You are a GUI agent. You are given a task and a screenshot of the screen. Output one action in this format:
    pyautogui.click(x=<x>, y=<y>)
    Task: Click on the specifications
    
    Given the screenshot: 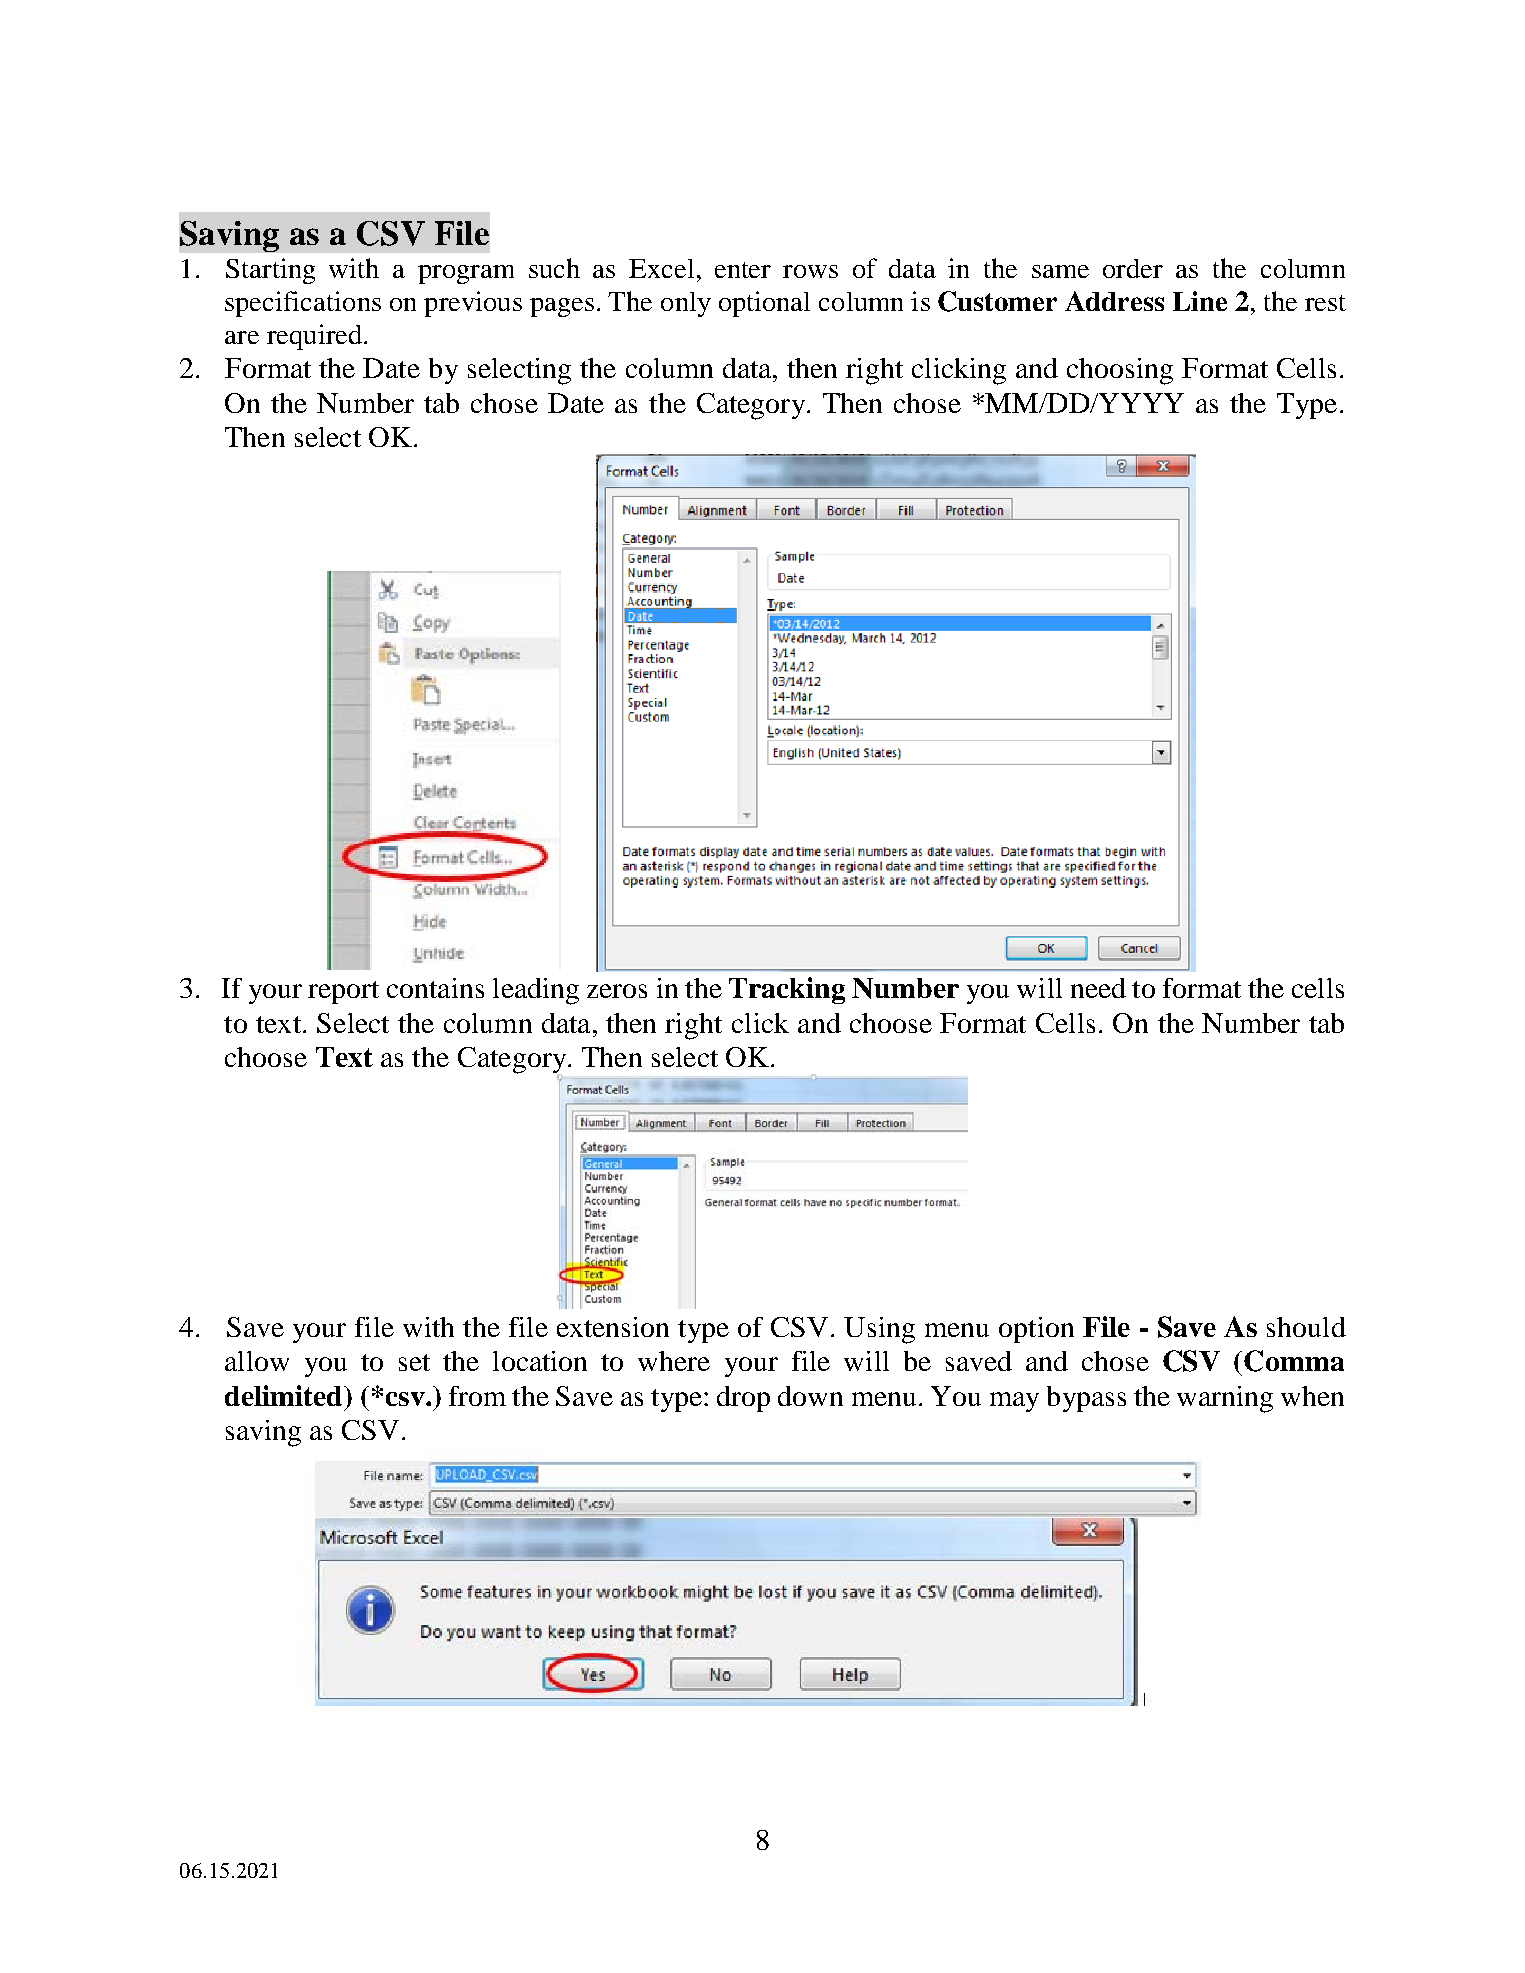 What is the action you would take?
    pyautogui.click(x=303, y=304)
